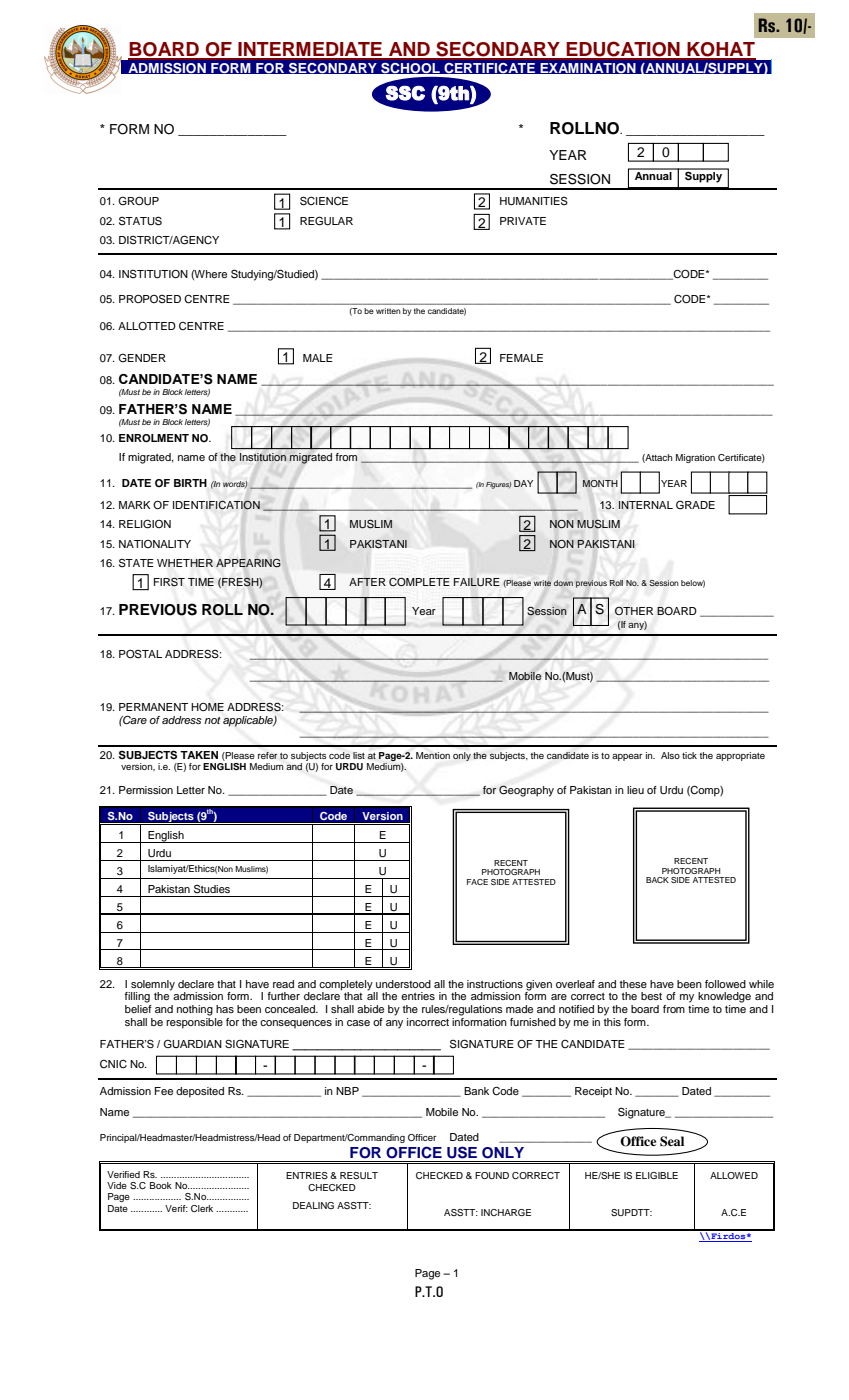 This screenshot has width=849, height=1400. Describe the element at coordinates (140, 221) in the screenshot. I see `STATUS` at that location.
